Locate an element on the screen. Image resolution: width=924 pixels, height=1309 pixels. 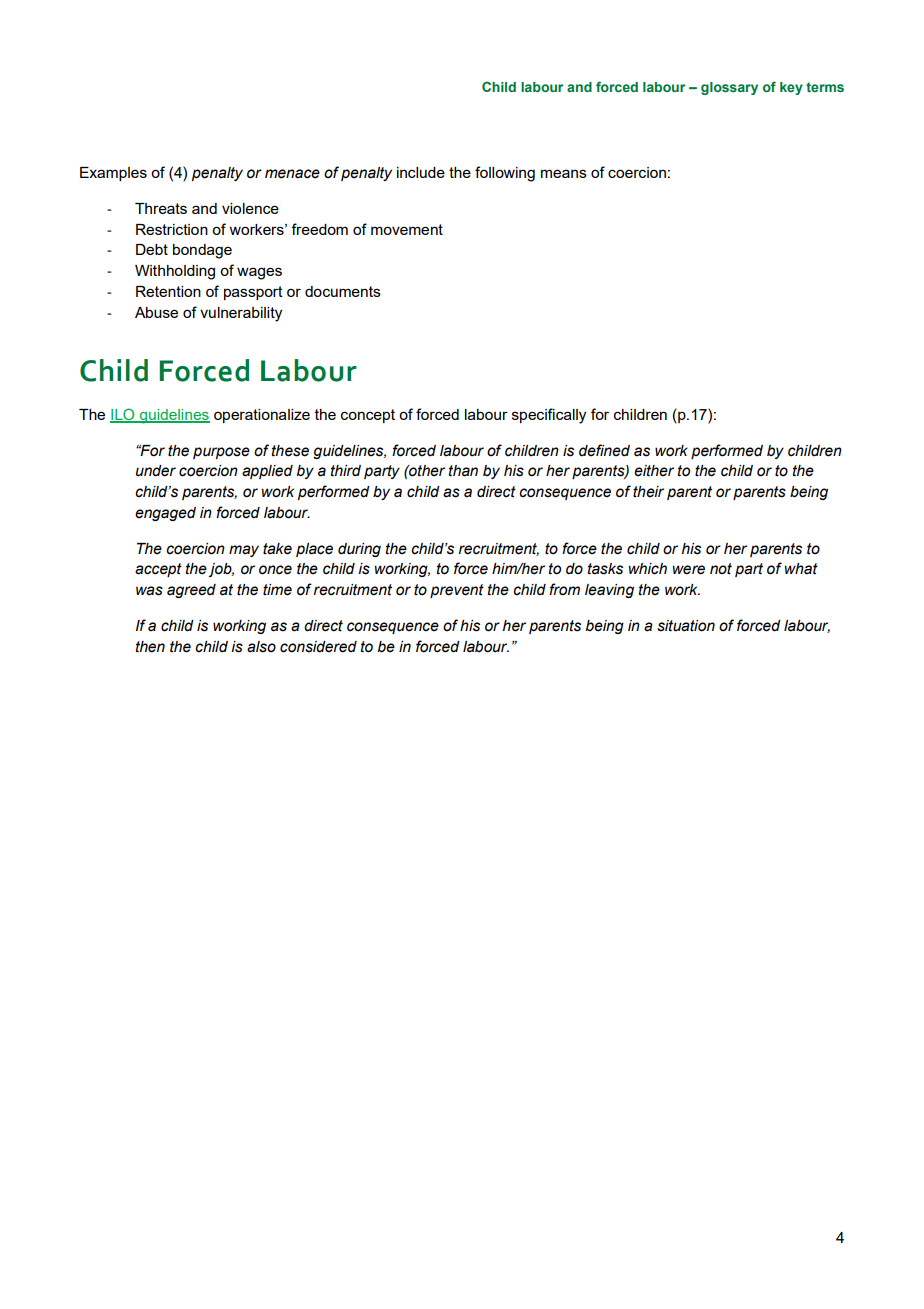
means is located at coordinates (564, 173).
